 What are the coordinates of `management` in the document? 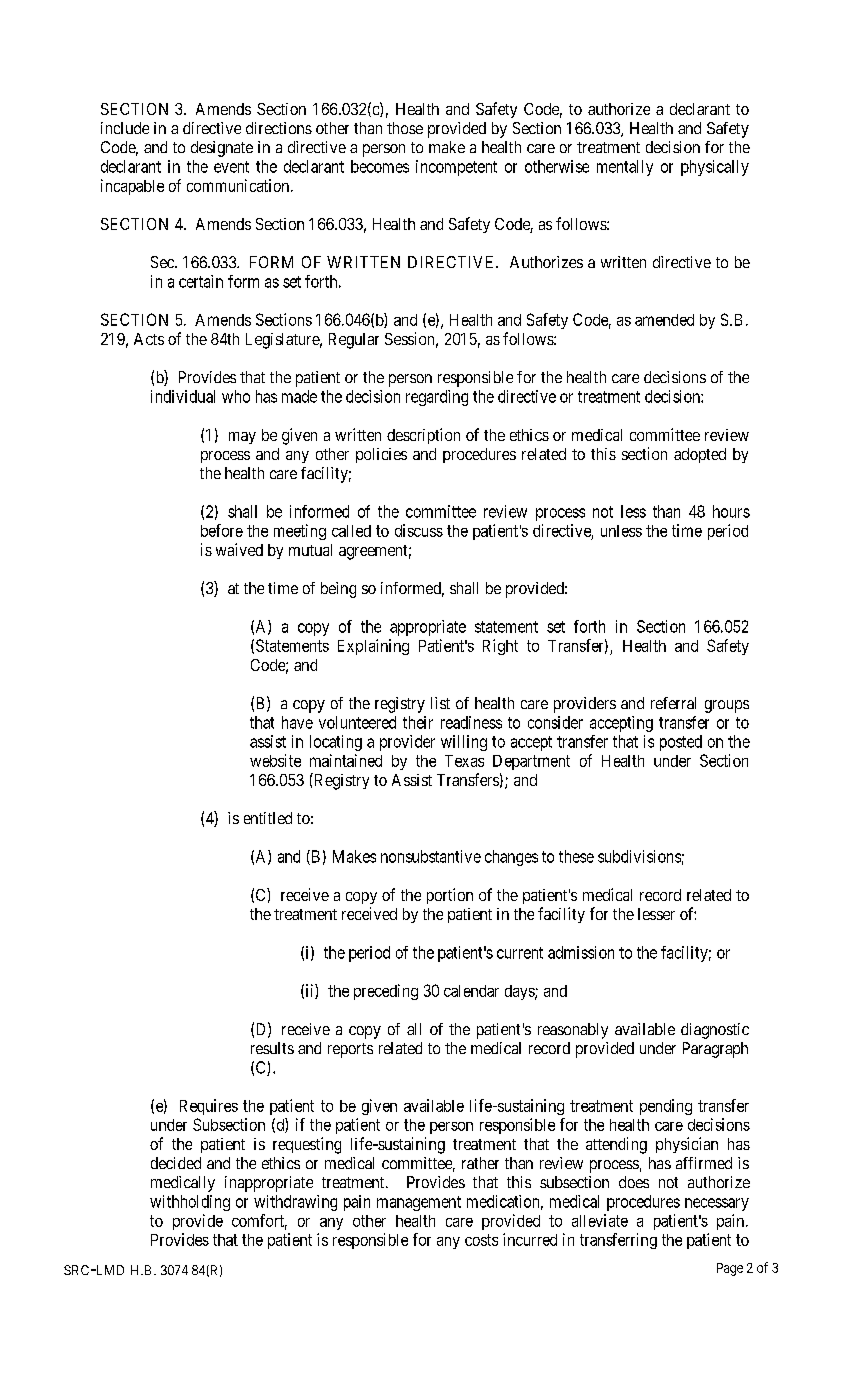 It's located at (419, 1203).
